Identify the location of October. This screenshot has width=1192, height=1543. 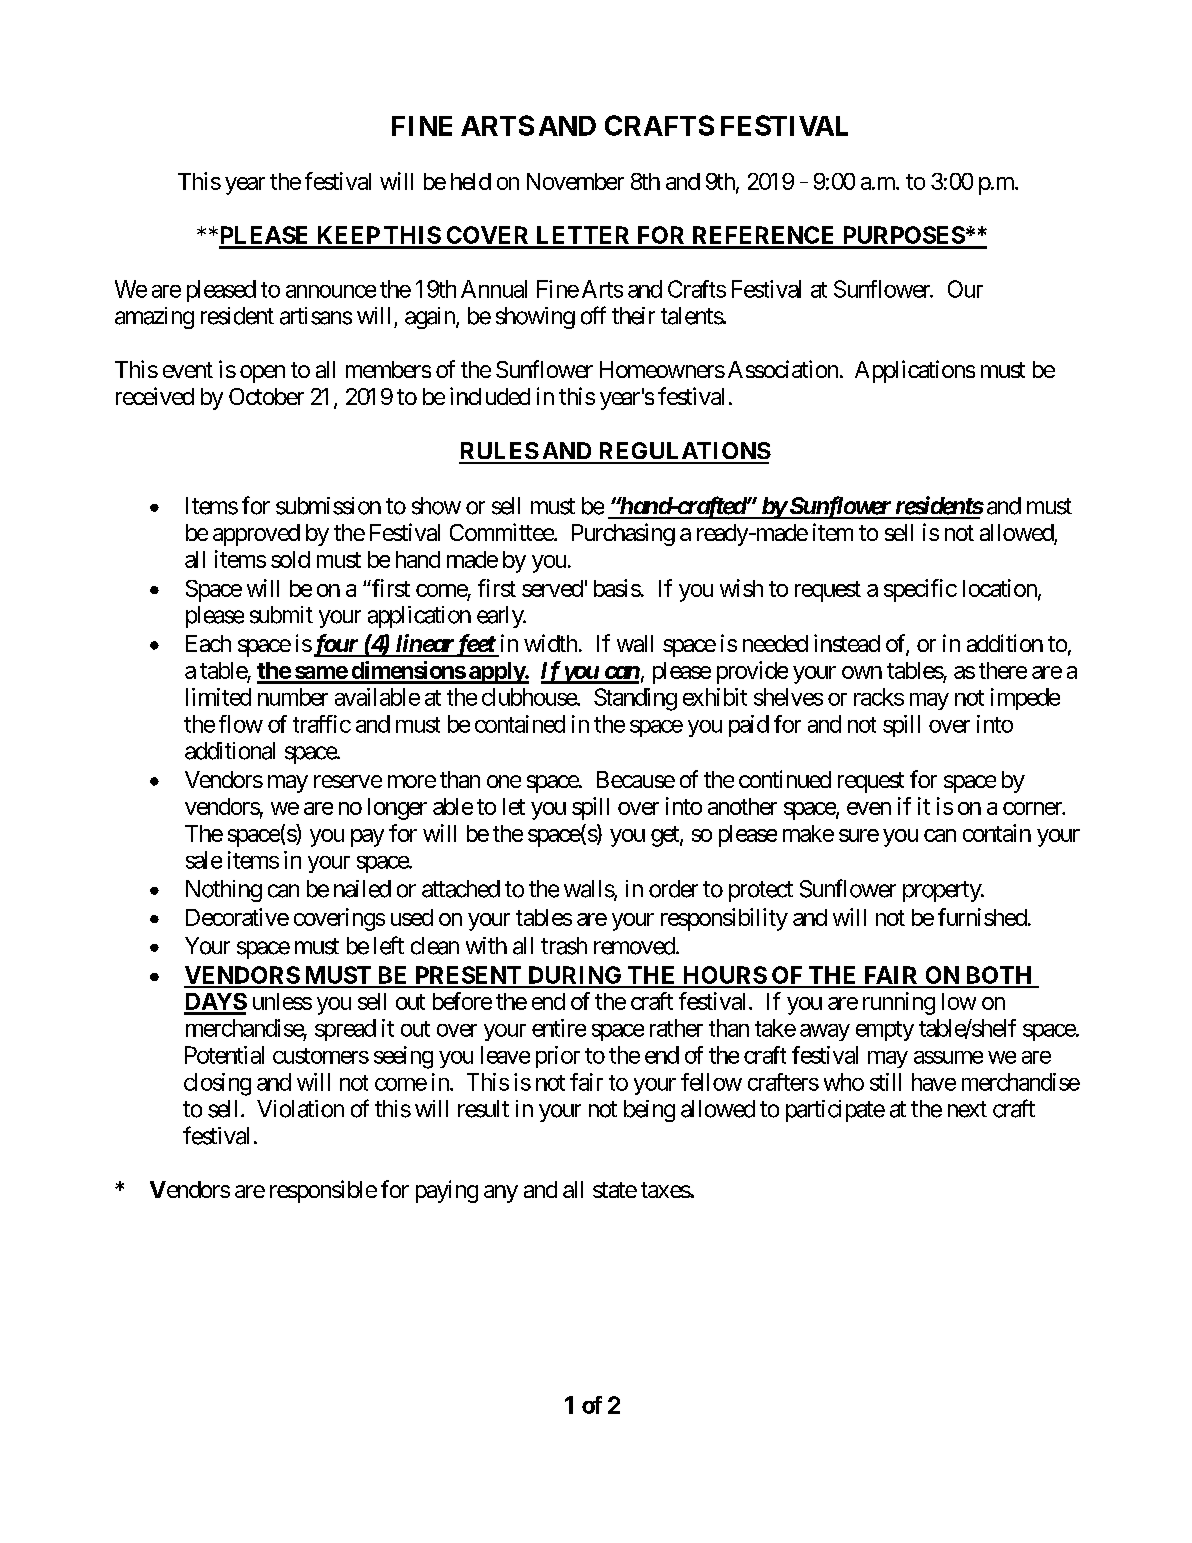
(266, 396).
